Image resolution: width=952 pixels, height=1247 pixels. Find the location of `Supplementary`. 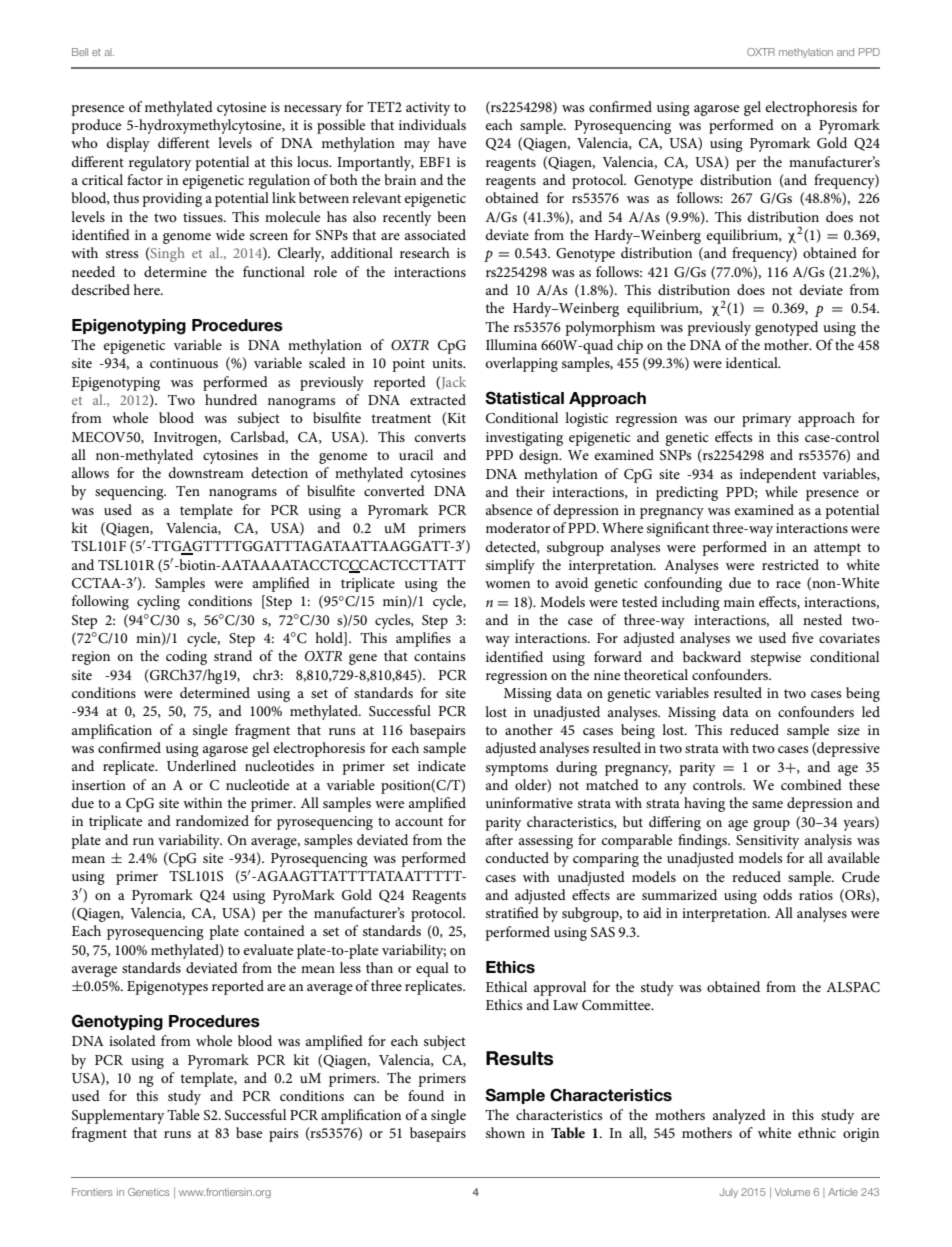

Supplementary is located at coordinates (118, 1116).
